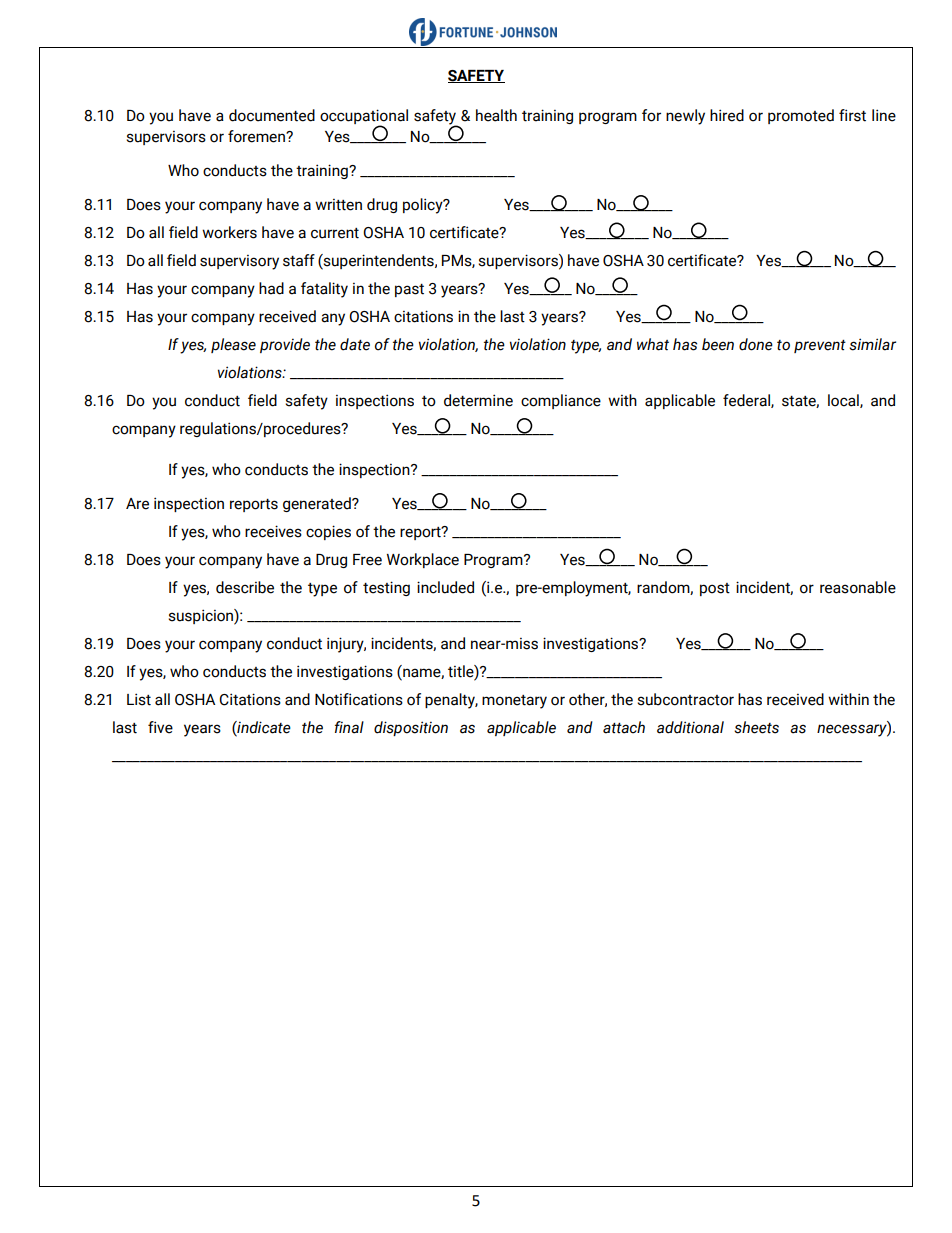 This screenshot has width=952, height=1233. I want to click on please, so click(233, 345).
